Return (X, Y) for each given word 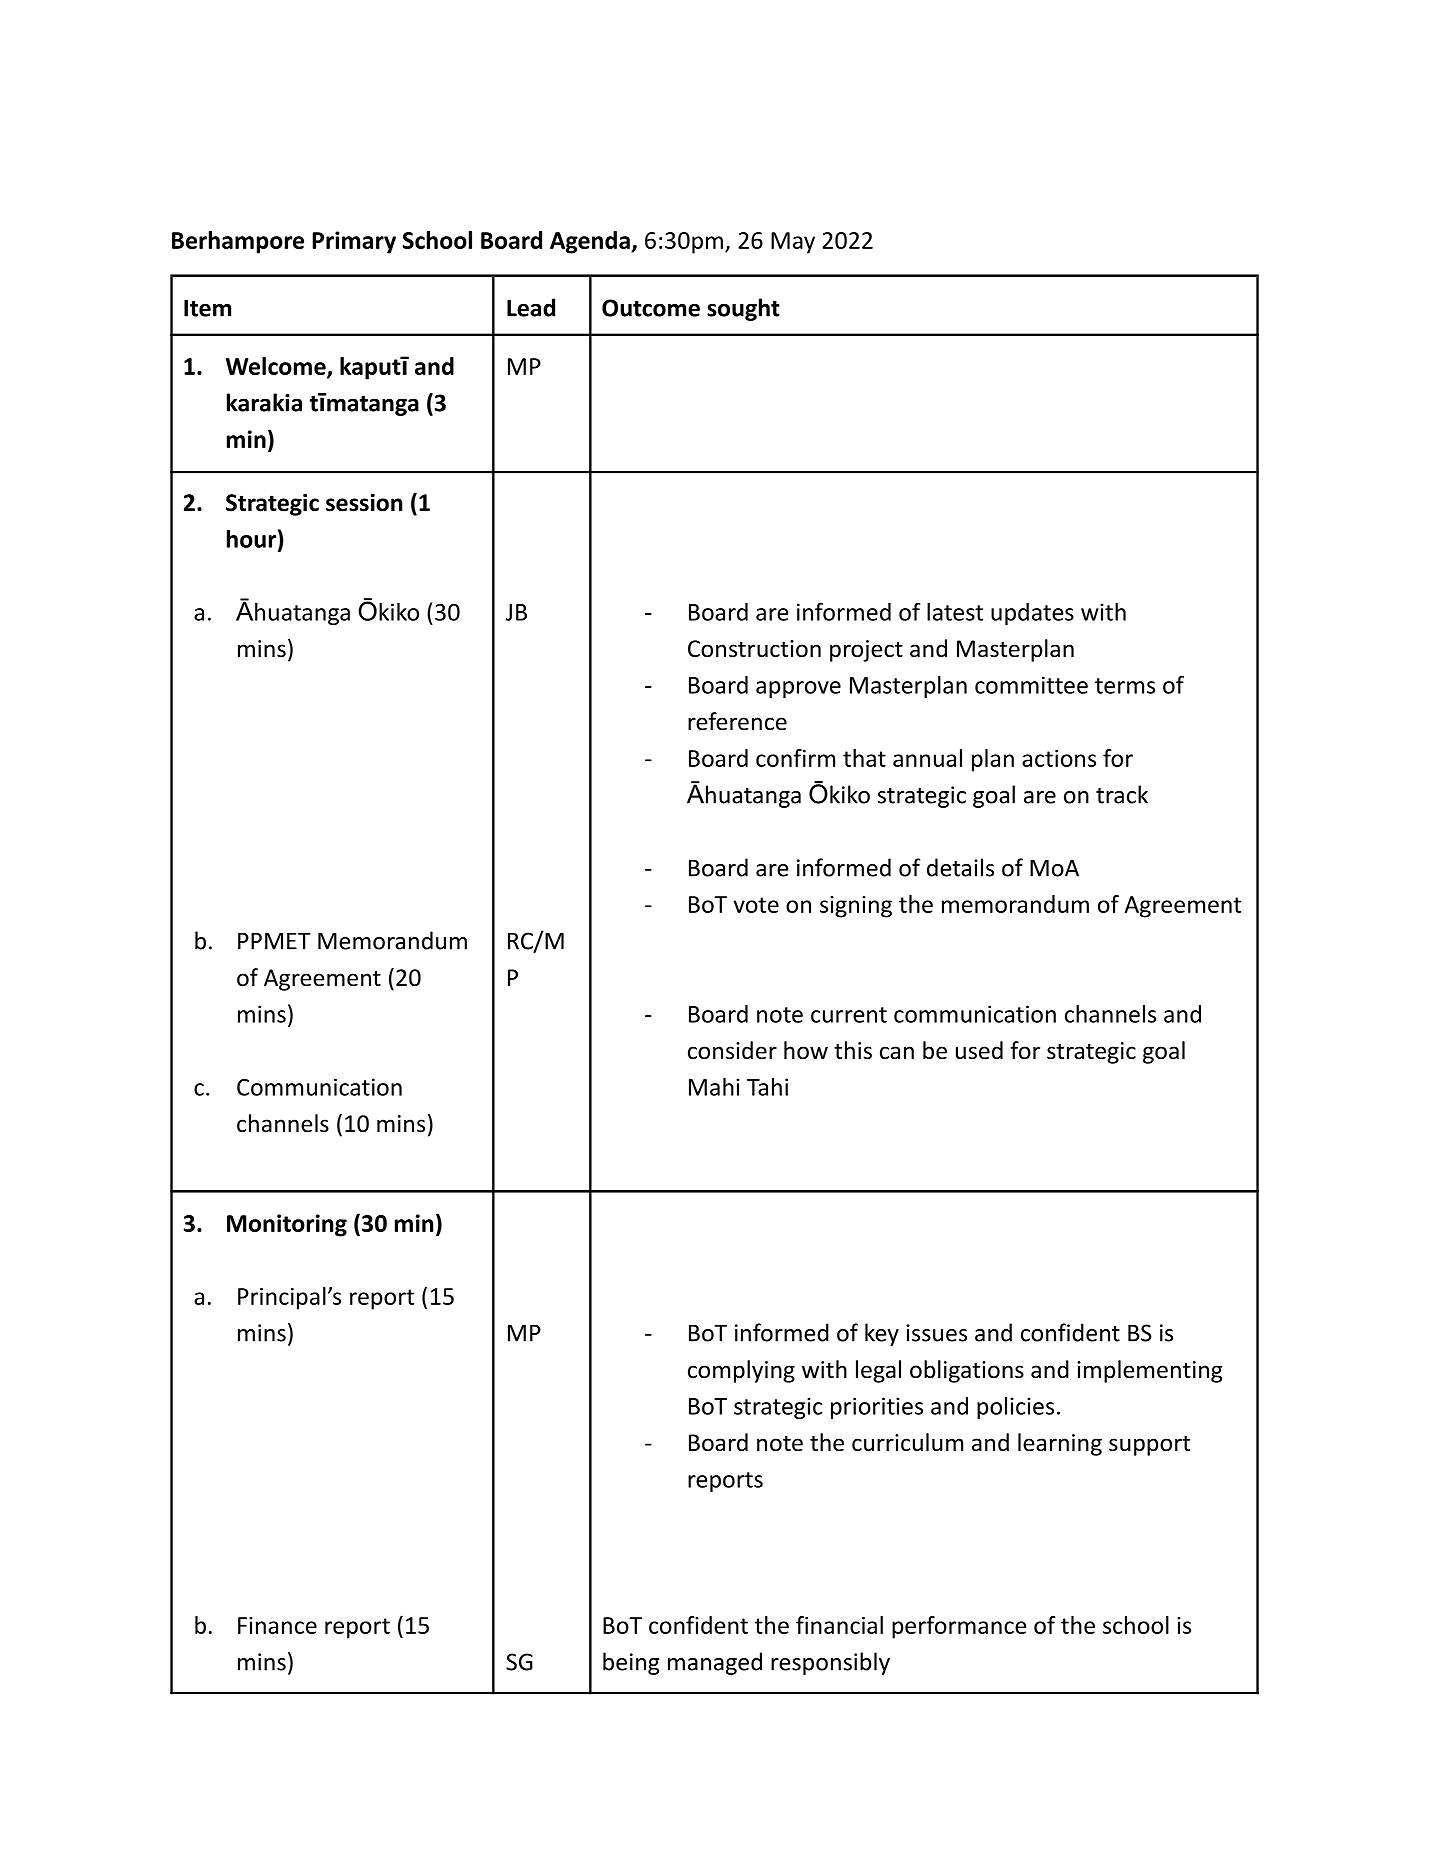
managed (715, 1663)
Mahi (714, 1087)
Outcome (651, 308)
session (364, 502)
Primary (354, 242)
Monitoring (287, 1225)
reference (737, 721)
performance (959, 1627)
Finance (277, 1625)
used (979, 1050)
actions (1059, 758)
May (793, 243)
